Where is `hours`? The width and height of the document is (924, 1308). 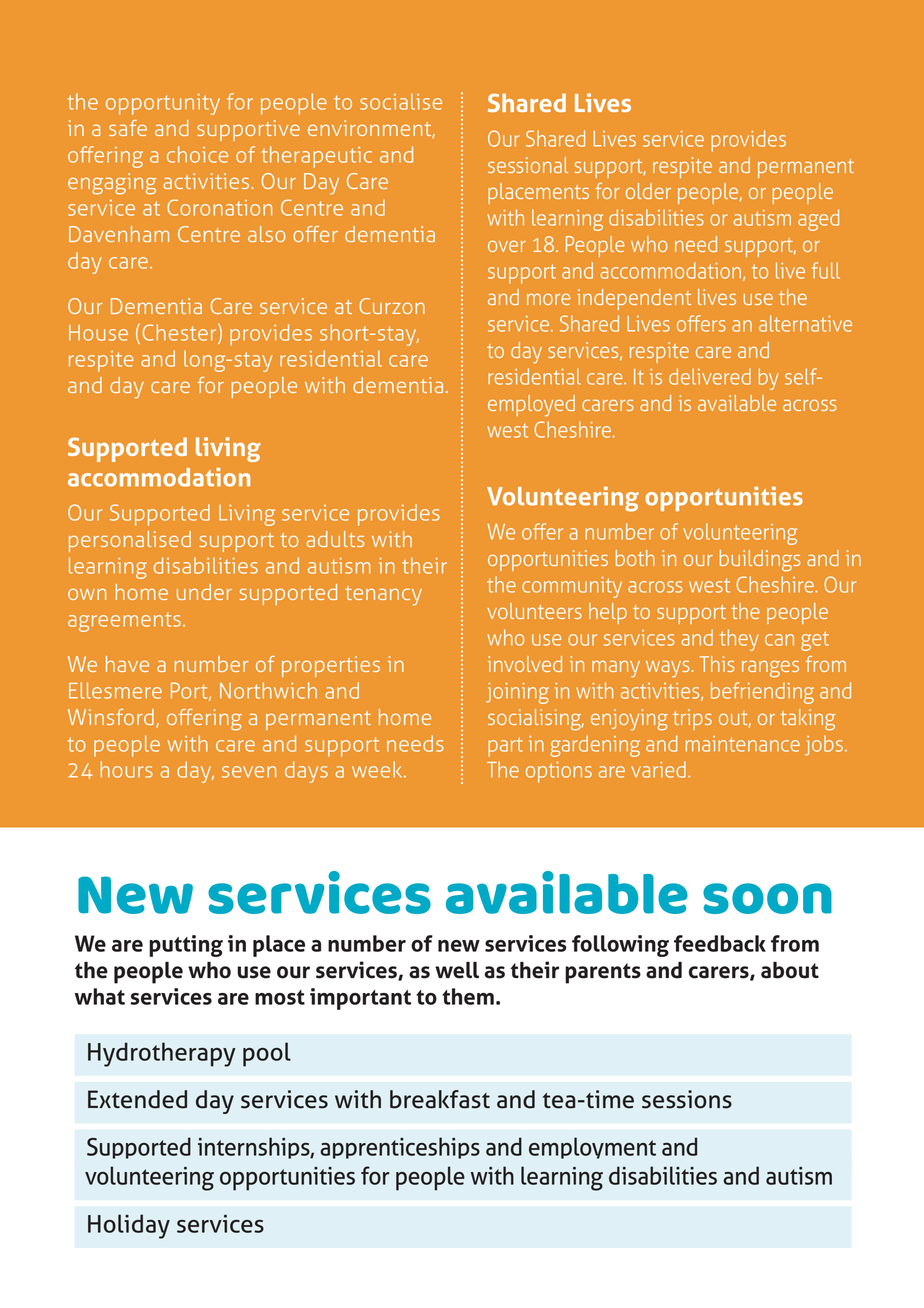 hours is located at coordinates (126, 769).
